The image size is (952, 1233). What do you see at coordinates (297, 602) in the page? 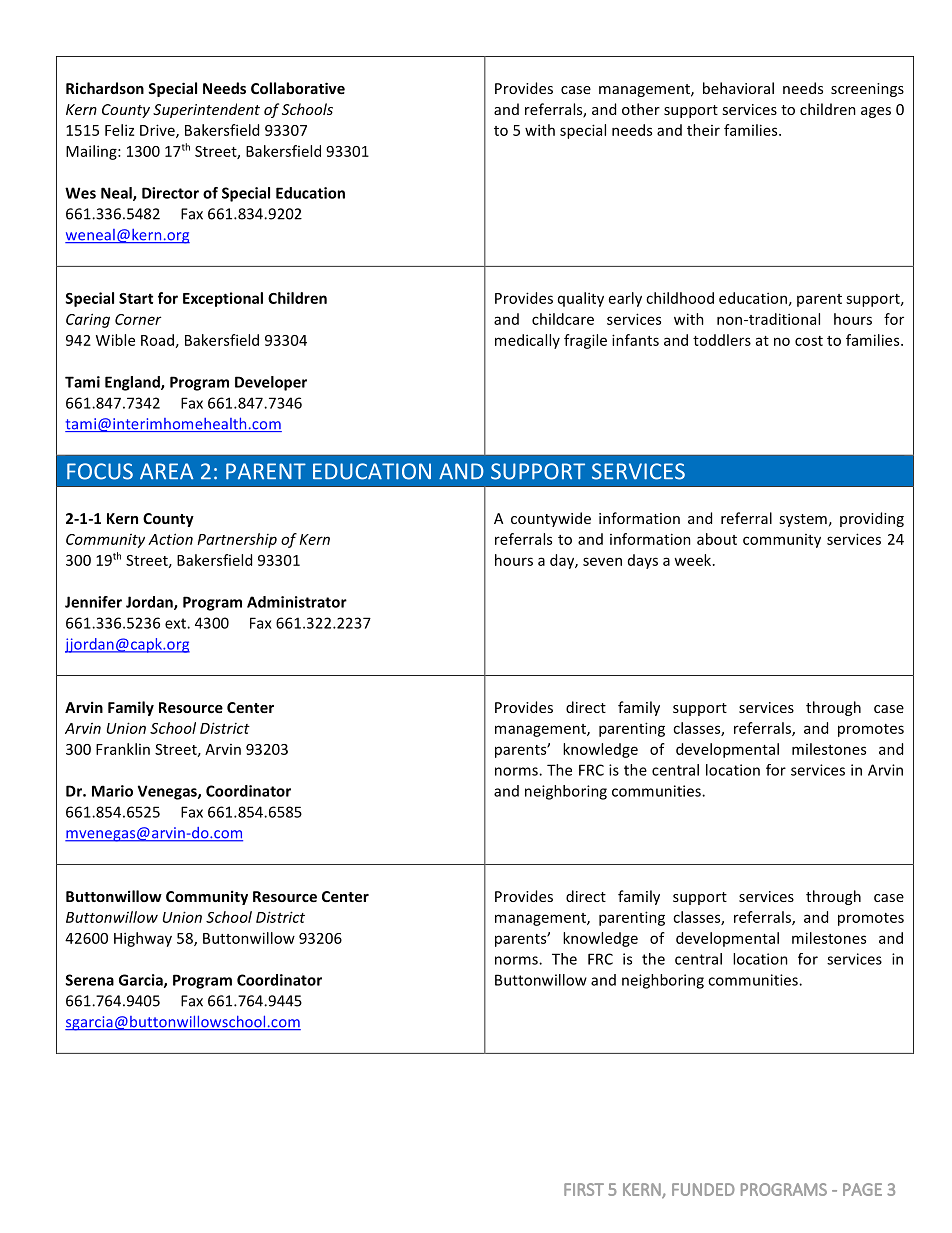
I see `Administrator` at bounding box center [297, 602].
